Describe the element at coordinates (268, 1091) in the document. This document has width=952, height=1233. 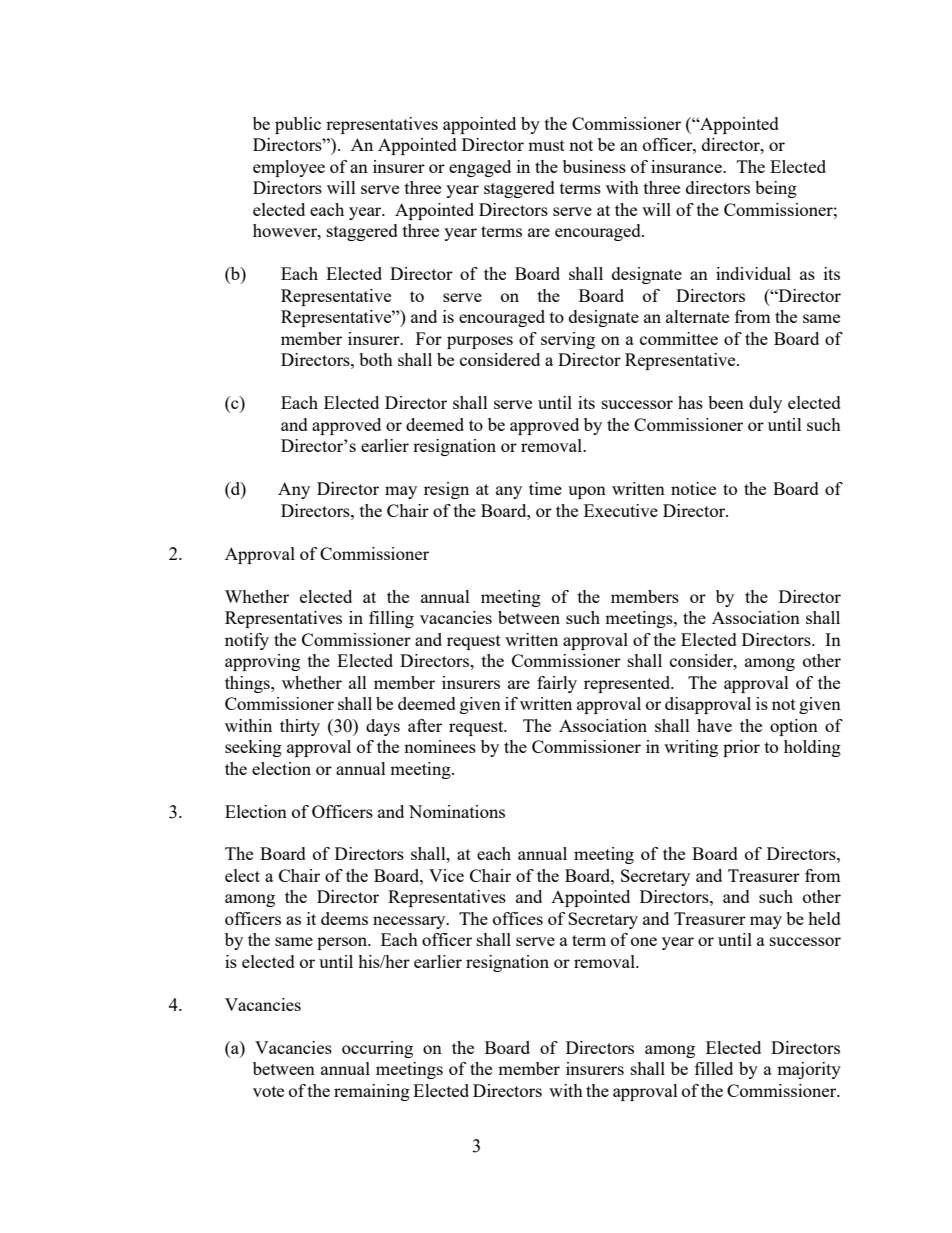
I see `vote` at that location.
